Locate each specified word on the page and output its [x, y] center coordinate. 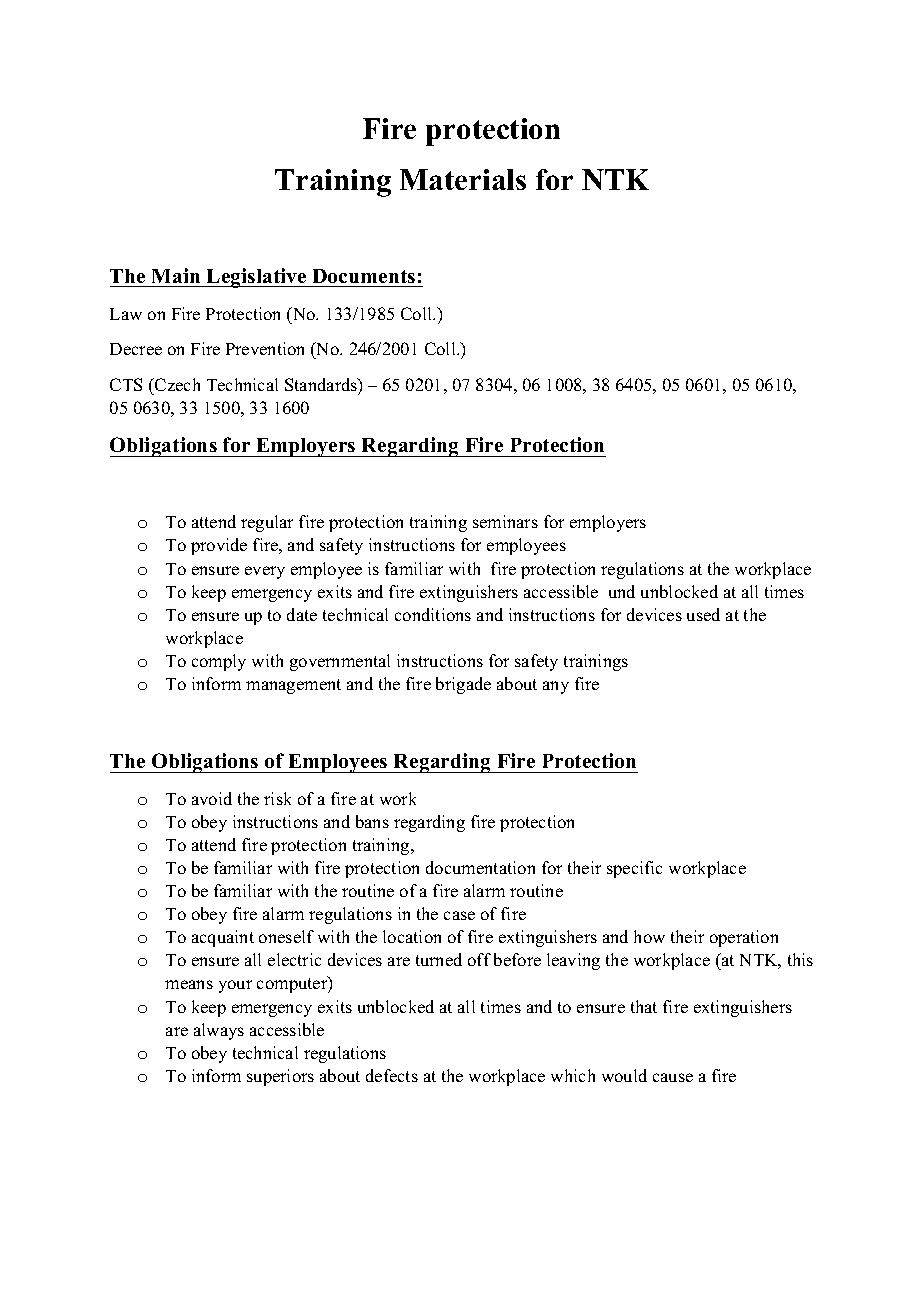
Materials [463, 179]
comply [219, 662]
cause [673, 1077]
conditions [433, 614]
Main [176, 275]
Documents [364, 276]
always [219, 1031]
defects [392, 1075]
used [703, 614]
